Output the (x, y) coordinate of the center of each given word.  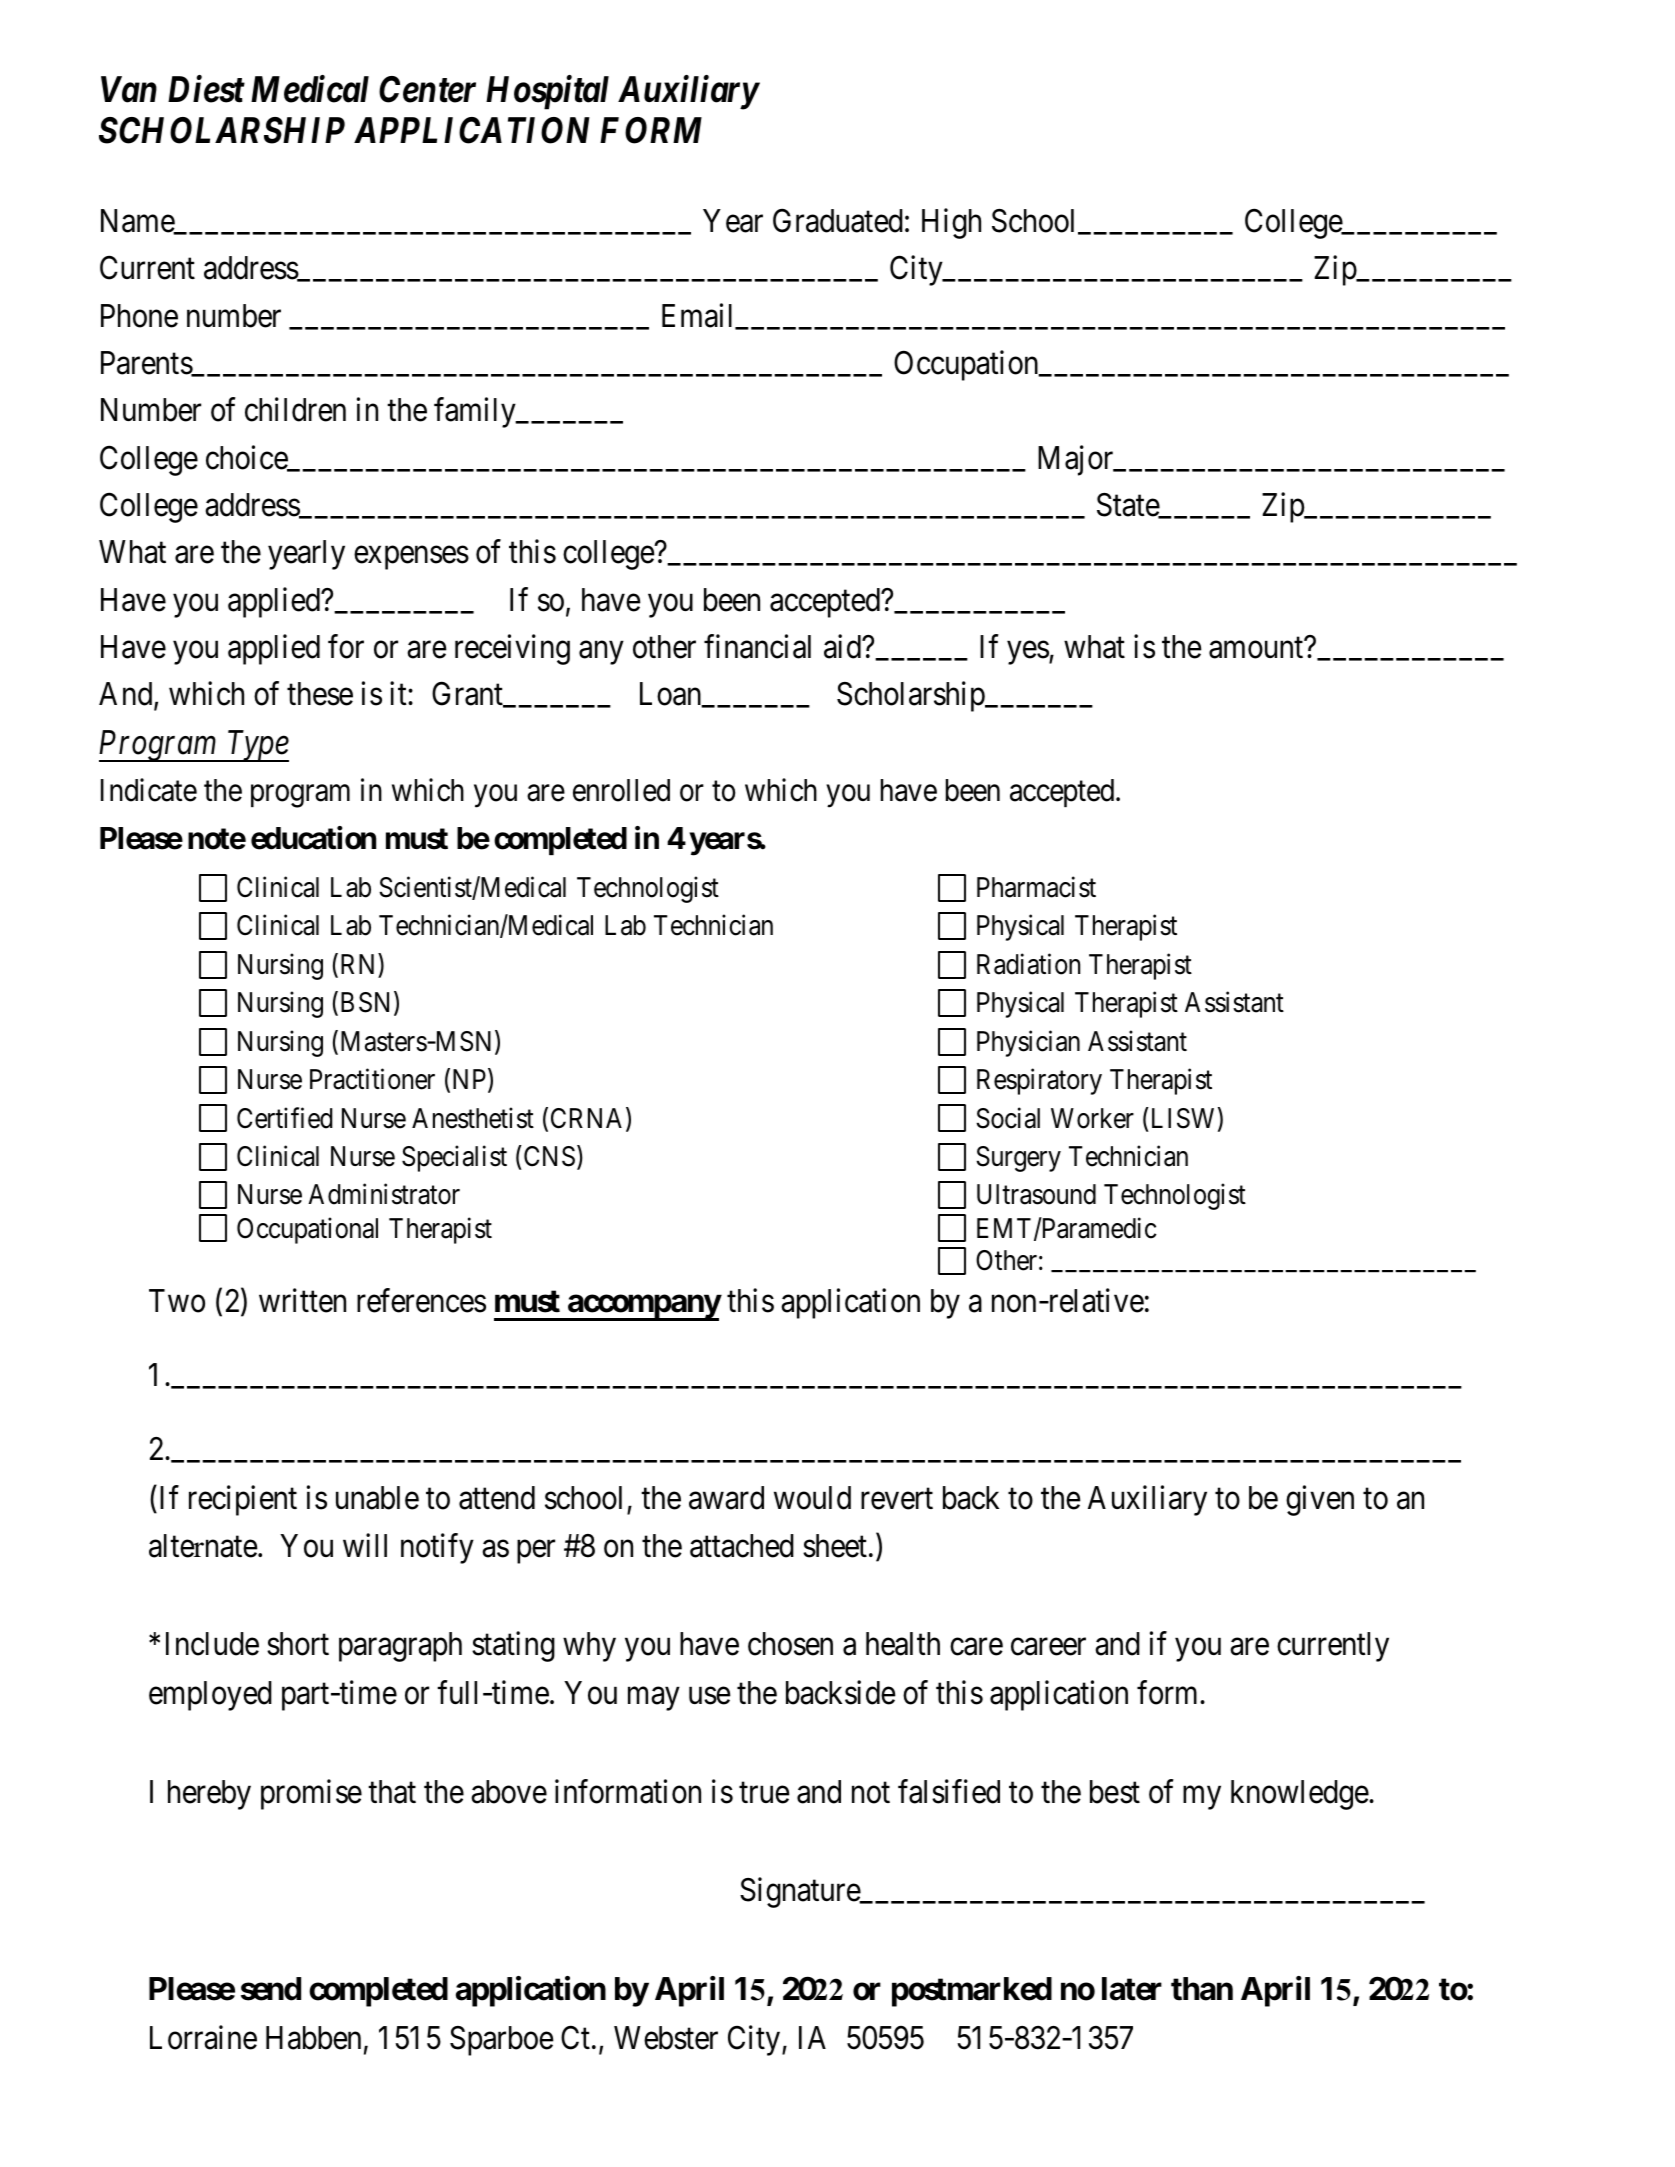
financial (757, 647)
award (726, 1498)
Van (129, 89)
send (271, 1989)
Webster (666, 2038)
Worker (1092, 1118)
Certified (285, 1118)
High (951, 224)
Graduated (838, 221)
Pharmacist (1036, 887)
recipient (243, 1500)
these (320, 694)
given (1320, 1500)
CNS (549, 1156)
